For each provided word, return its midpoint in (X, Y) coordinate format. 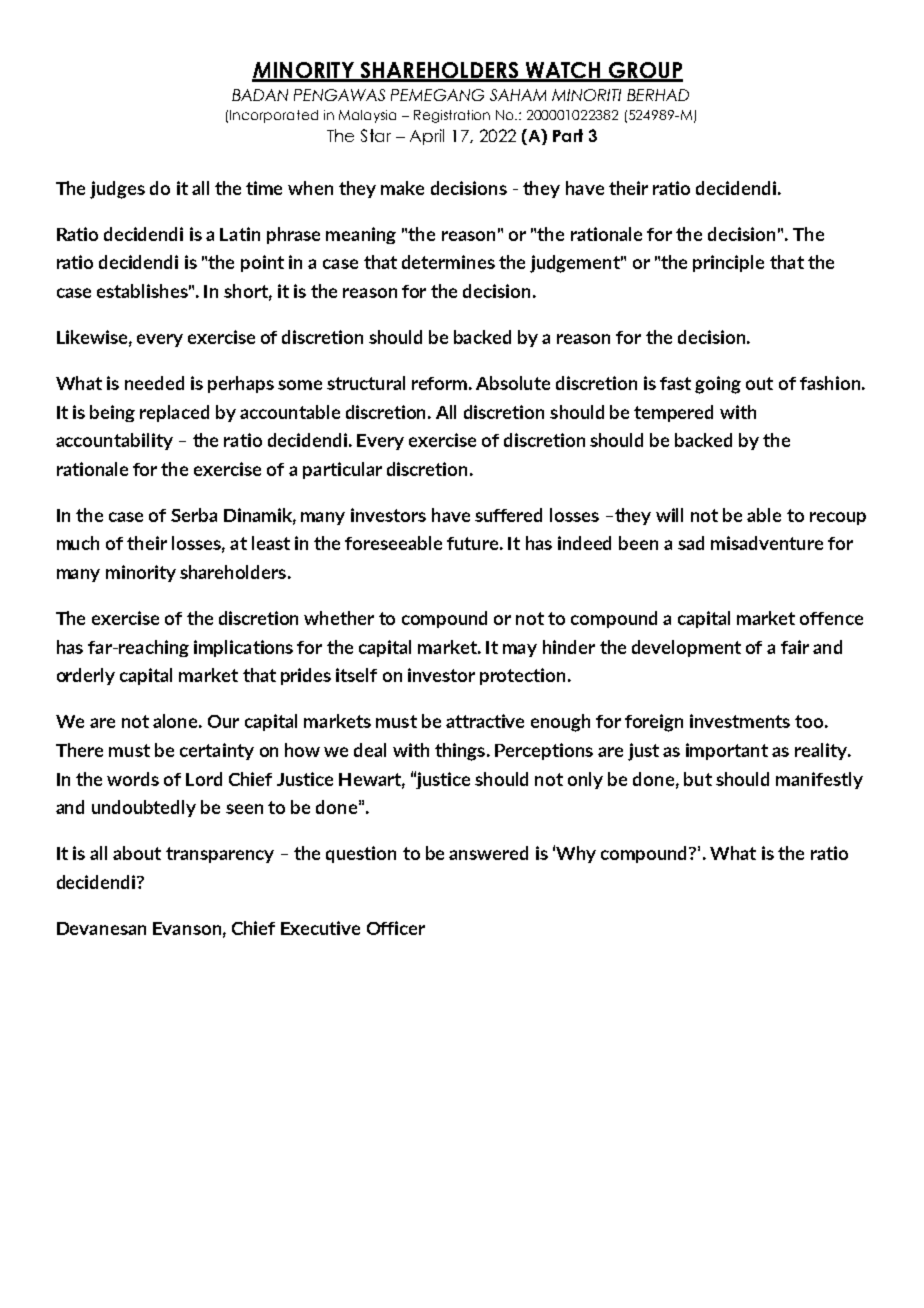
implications (243, 648)
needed (154, 383)
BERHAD (658, 95)
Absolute (513, 383)
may (520, 650)
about (137, 853)
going (718, 385)
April (427, 137)
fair (795, 647)
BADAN (260, 95)
